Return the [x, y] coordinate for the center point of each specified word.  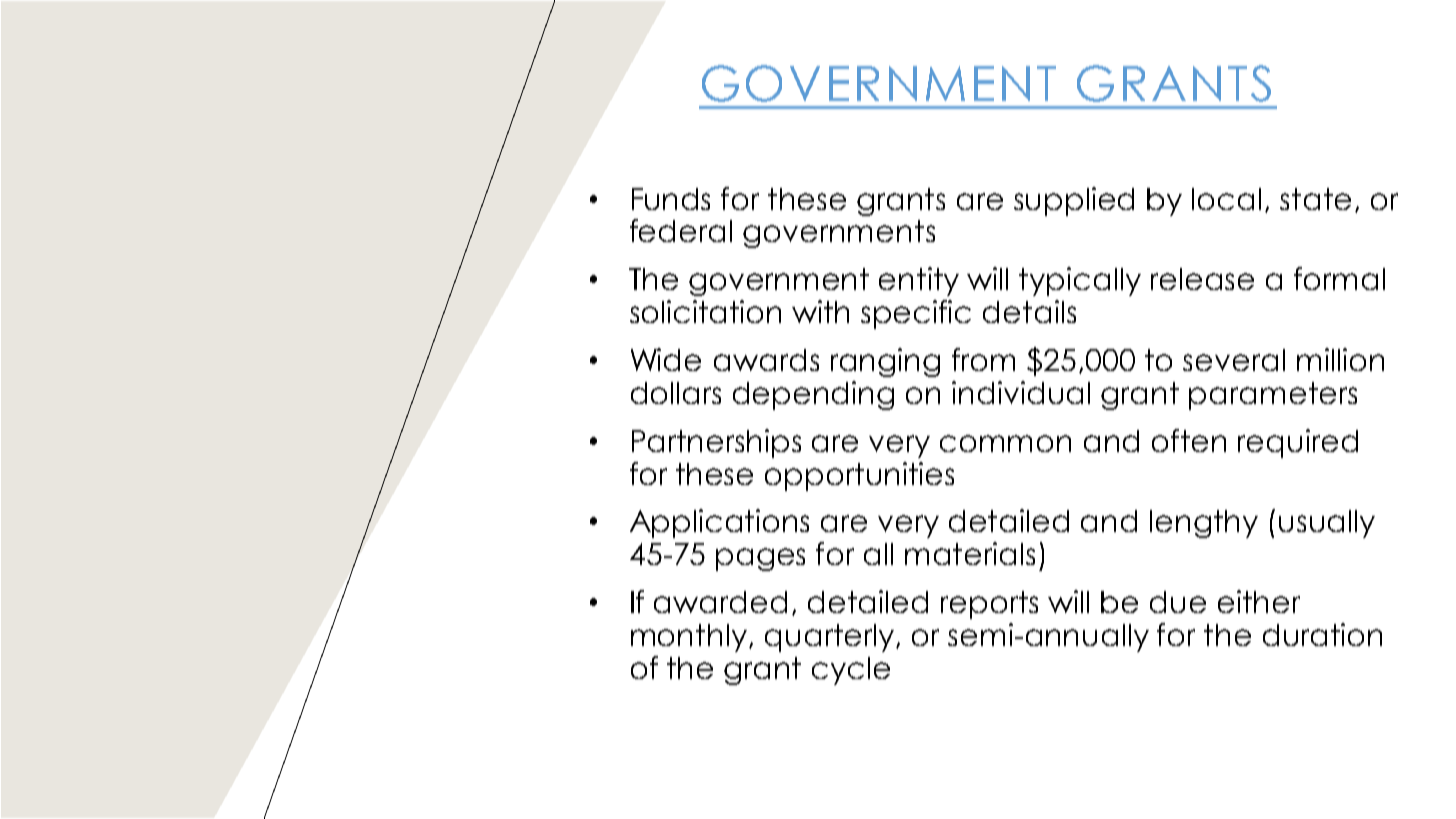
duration [1322, 634]
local [1226, 199]
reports [989, 605]
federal [681, 230]
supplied [1074, 201]
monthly [689, 638]
